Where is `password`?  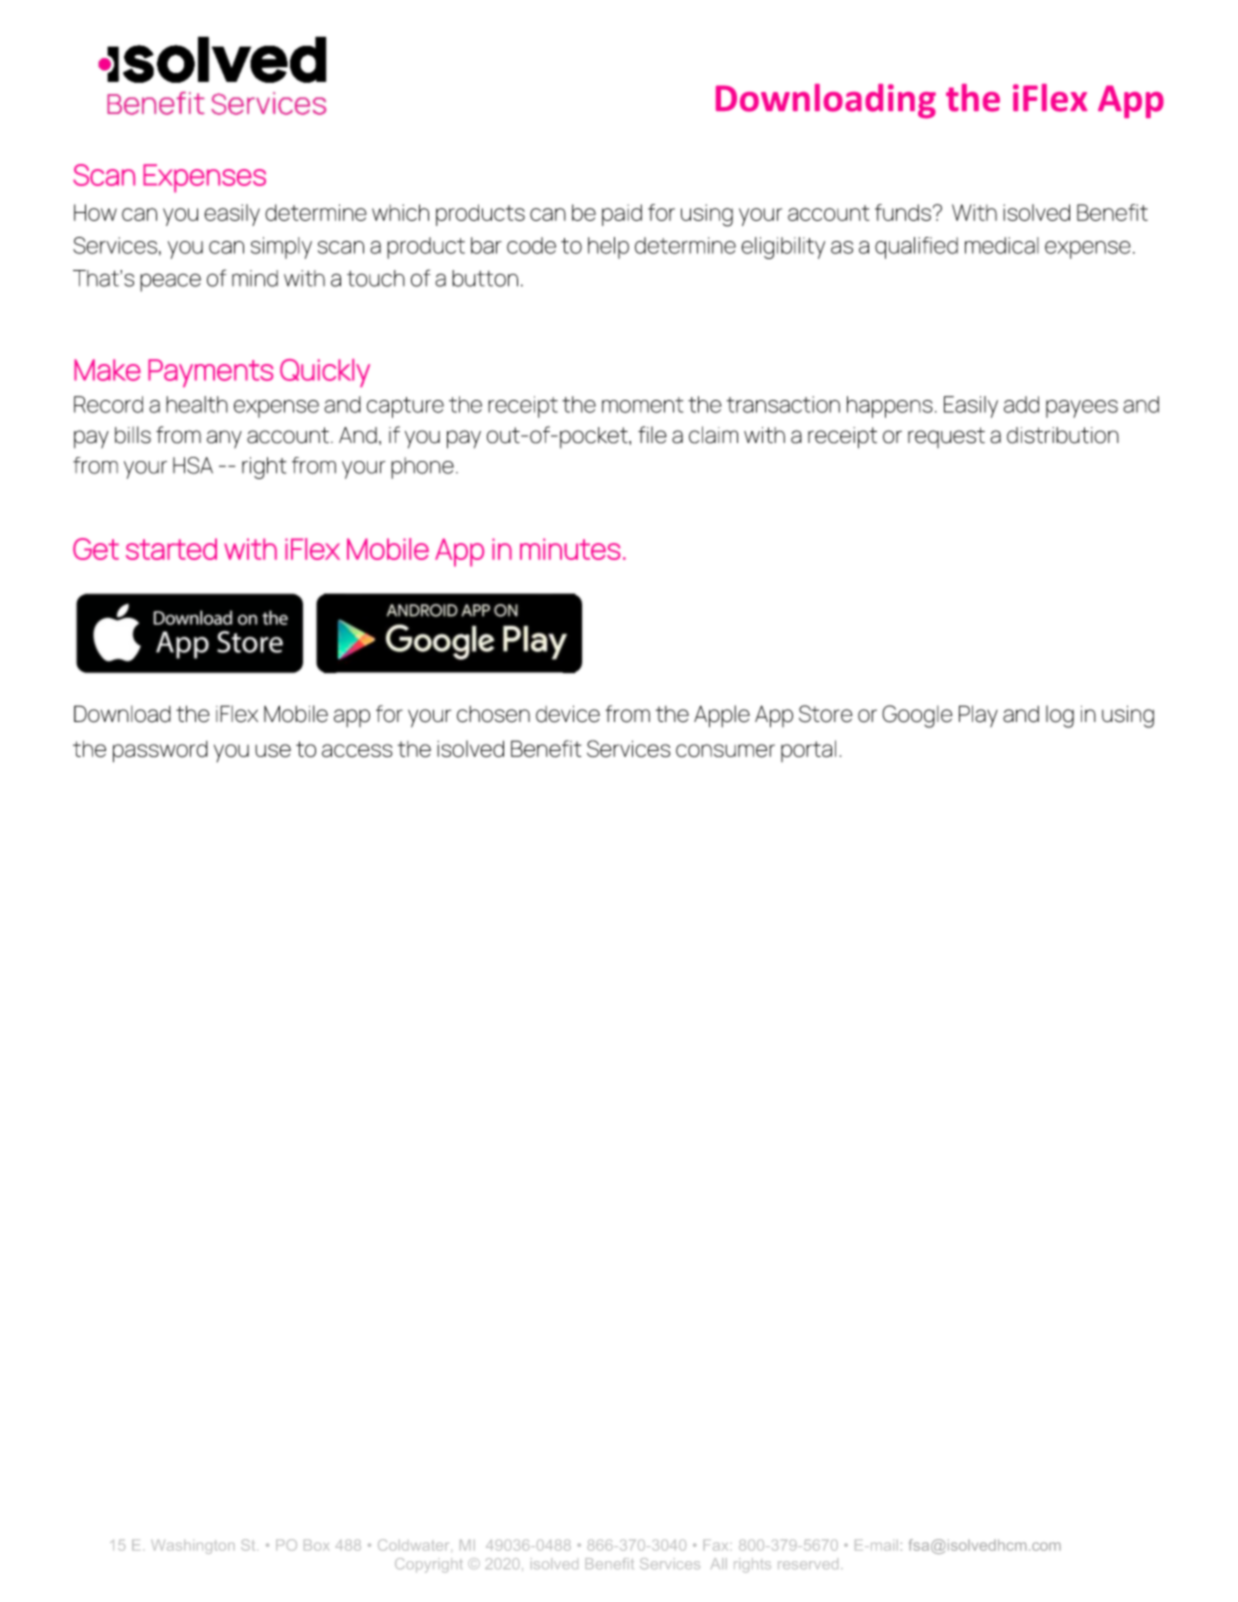
password is located at coordinates (160, 752).
